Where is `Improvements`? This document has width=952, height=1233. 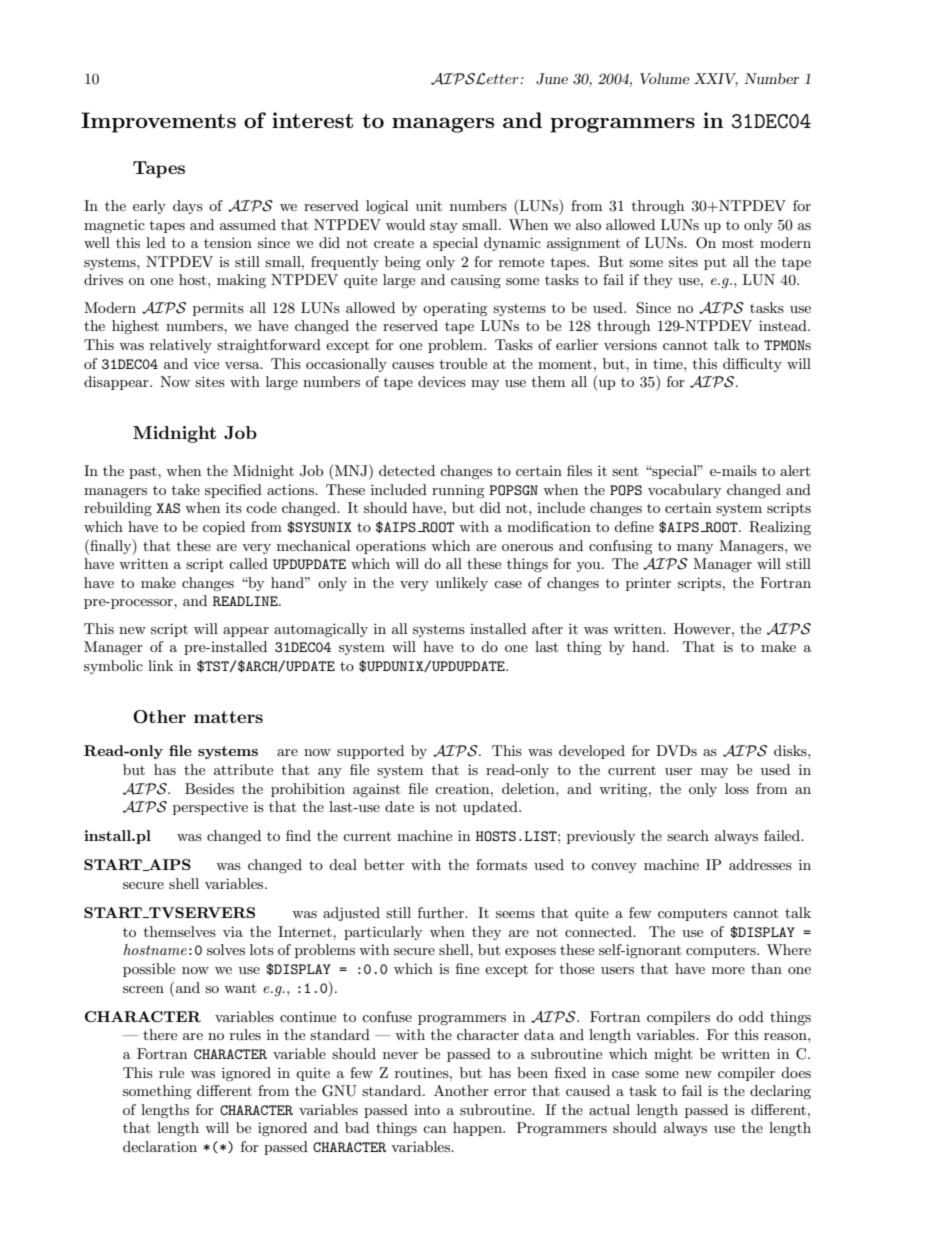
Improvements is located at coordinates (158, 122).
